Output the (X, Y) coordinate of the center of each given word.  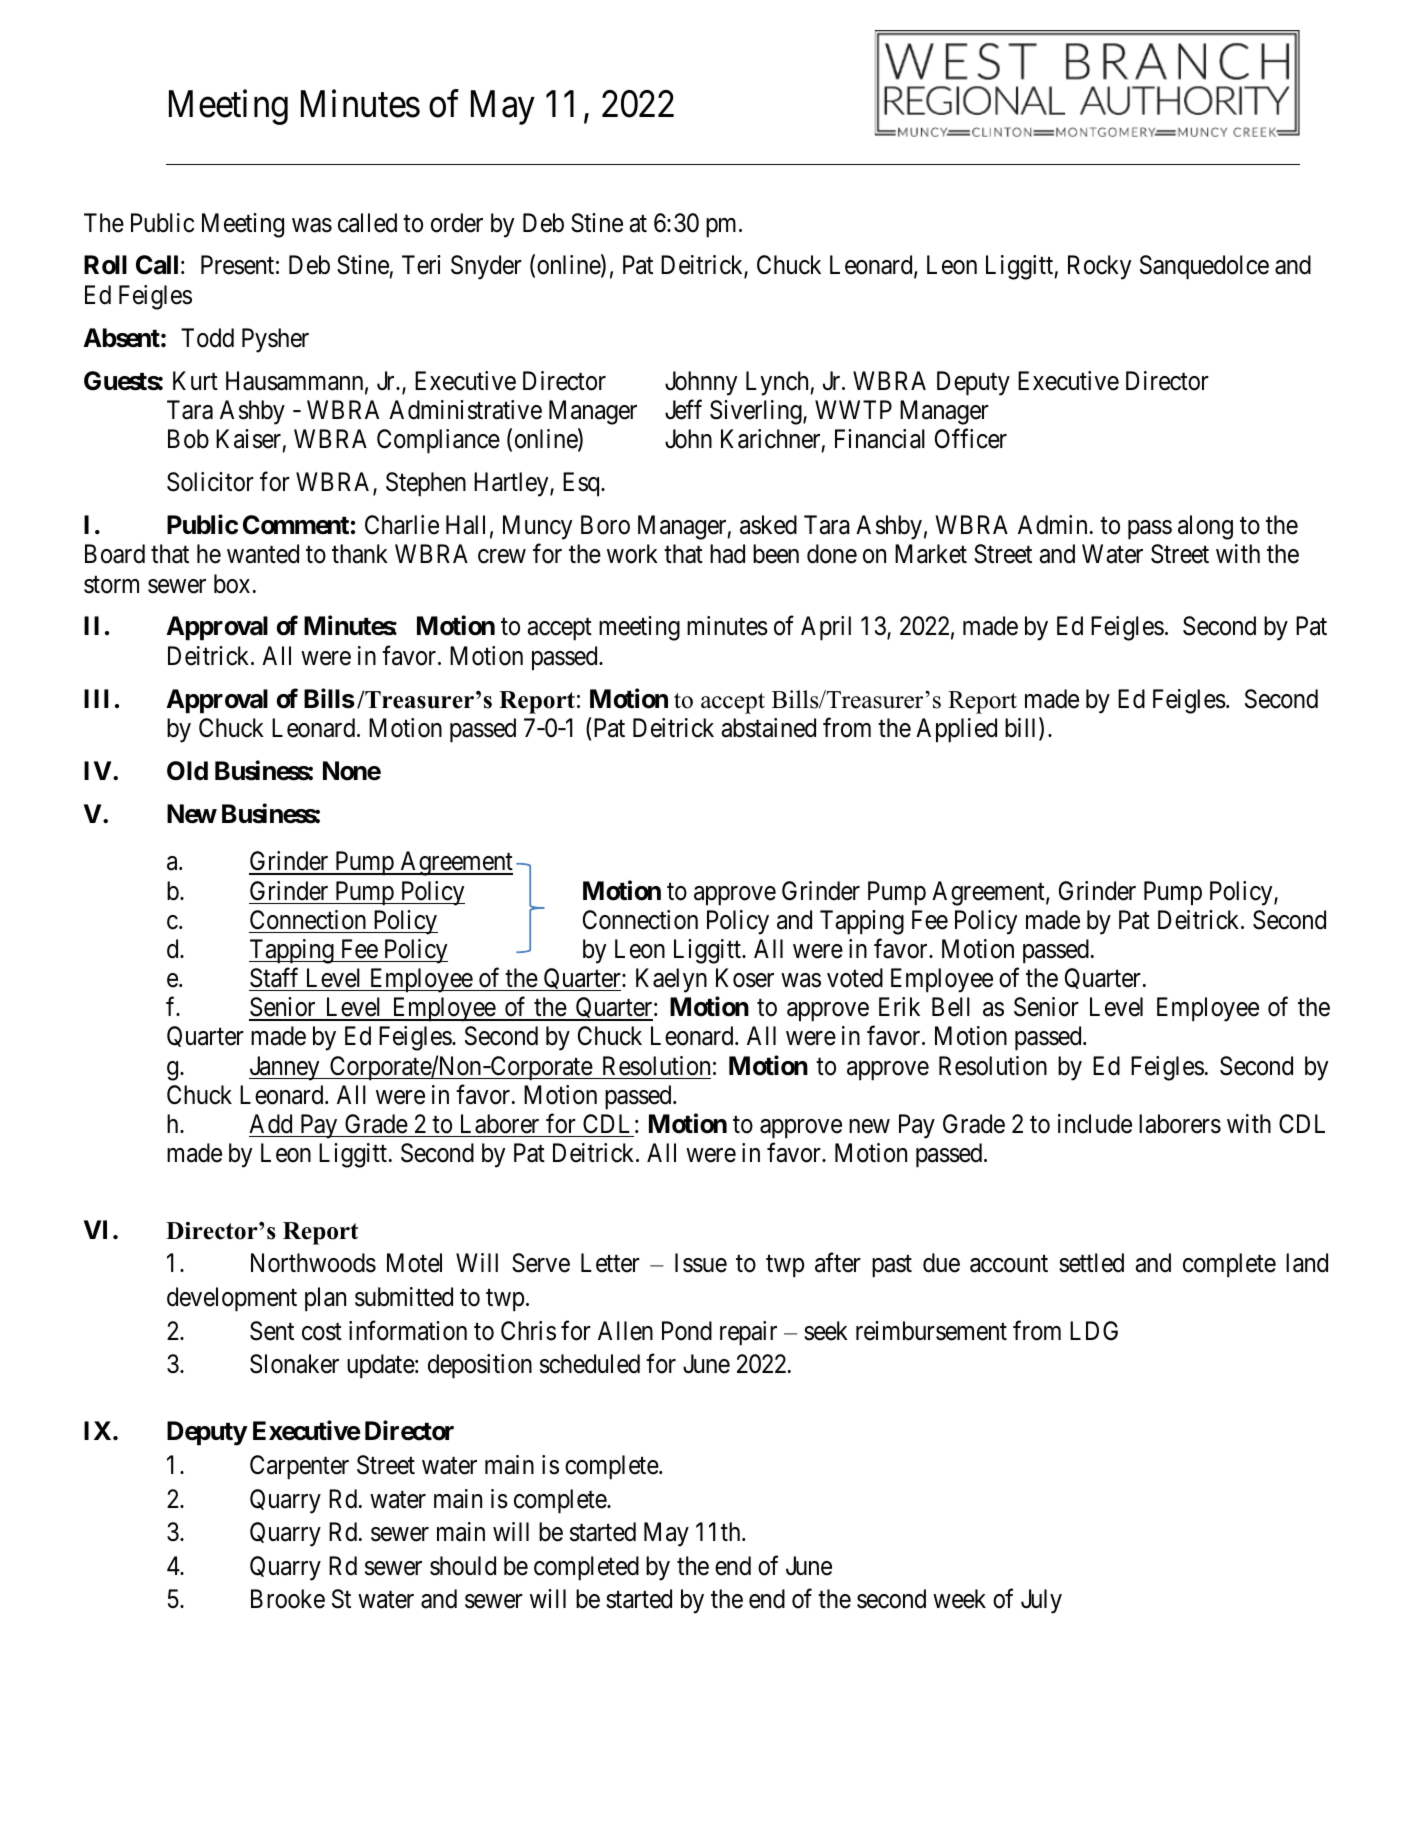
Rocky (1099, 267)
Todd (207, 338)
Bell (951, 1007)
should (463, 1566)
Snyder (486, 267)
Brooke (288, 1599)
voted (855, 978)
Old (187, 771)
